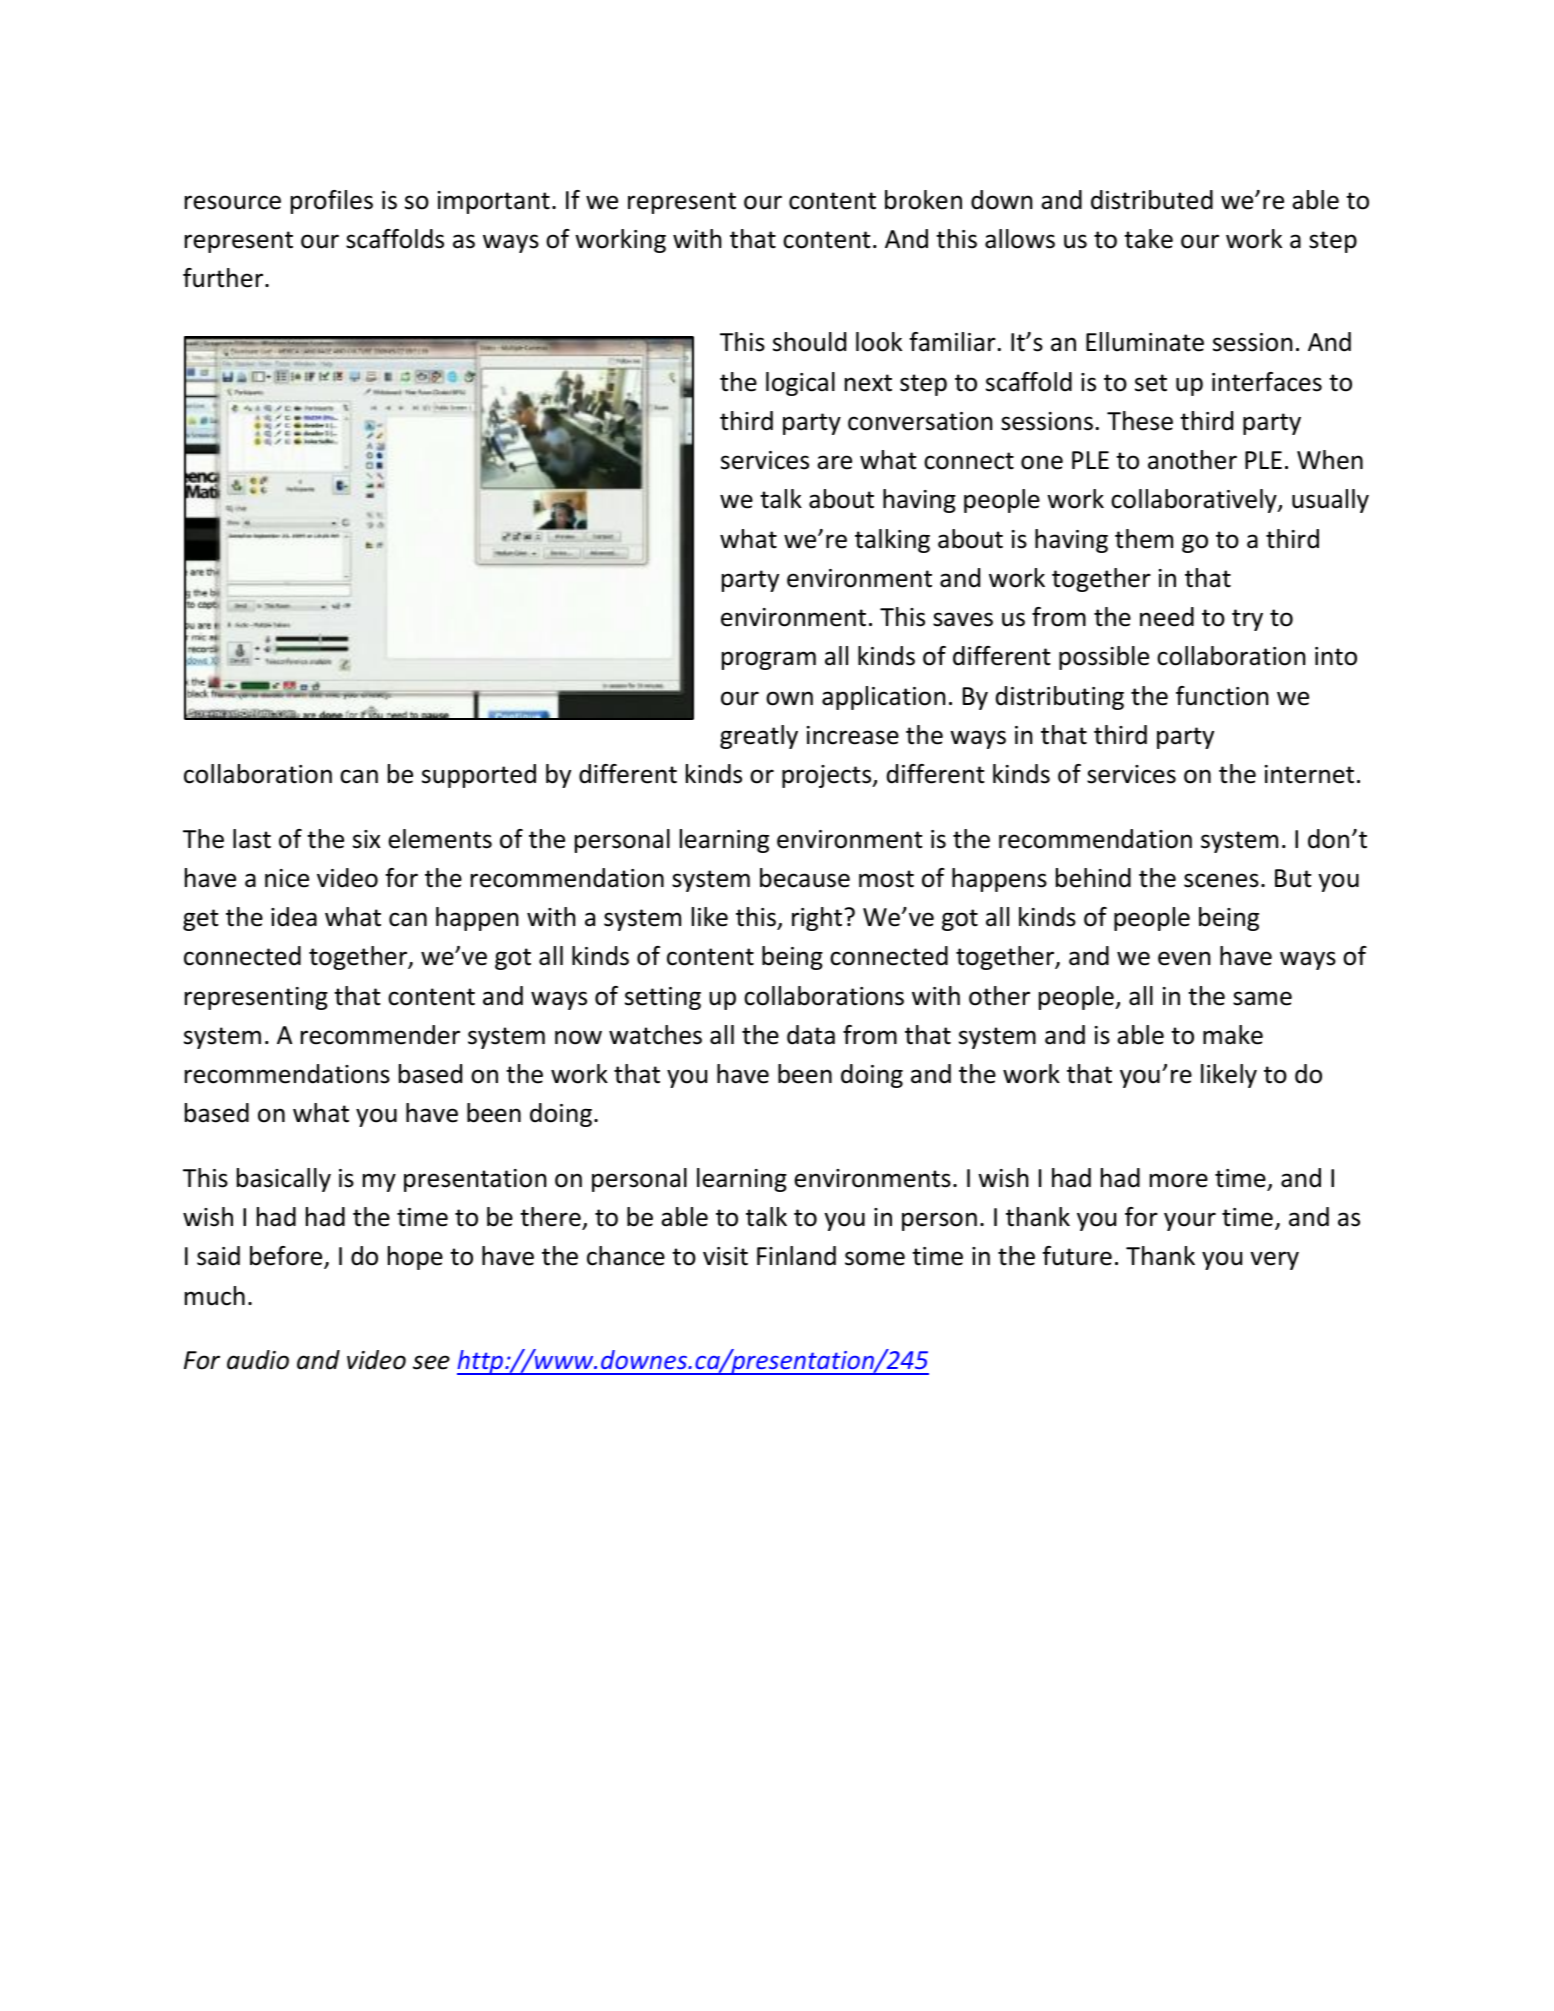 The height and width of the page is (2011, 1554). What do you see at coordinates (224, 278) in the page?
I see `further` at bounding box center [224, 278].
